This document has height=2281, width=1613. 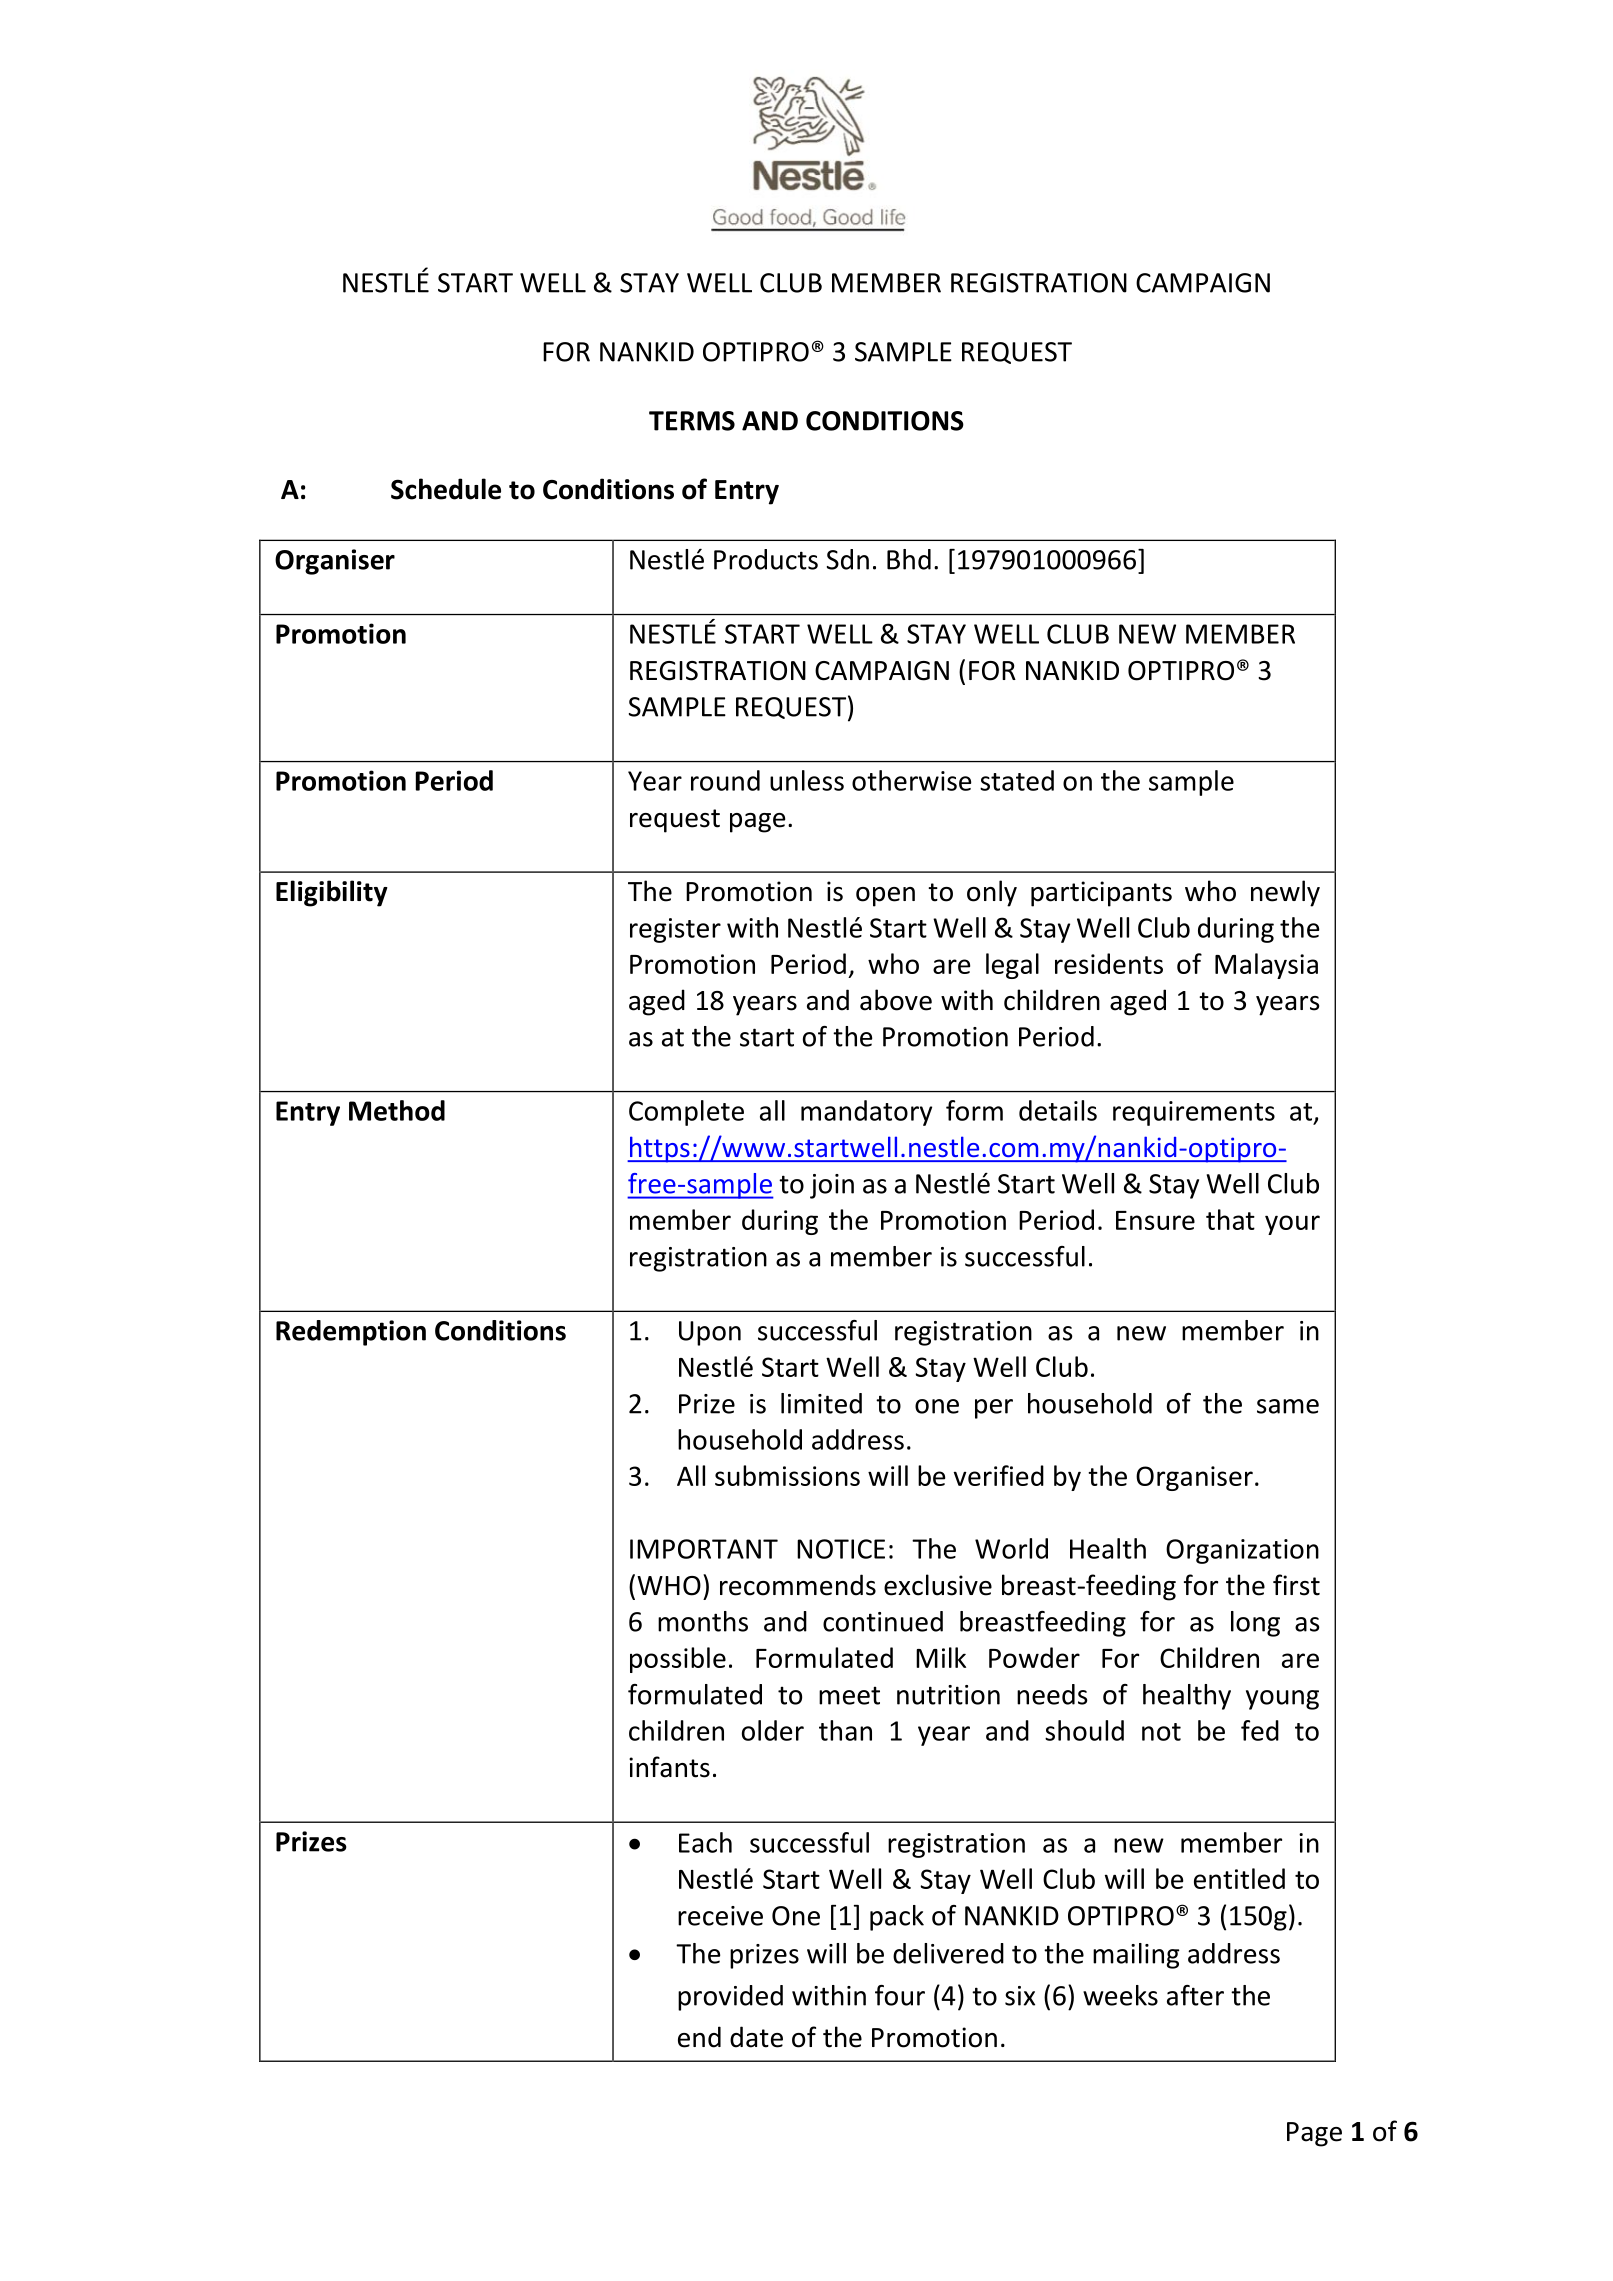 What do you see at coordinates (1155, 1220) in the document?
I see `Ensure` at bounding box center [1155, 1220].
